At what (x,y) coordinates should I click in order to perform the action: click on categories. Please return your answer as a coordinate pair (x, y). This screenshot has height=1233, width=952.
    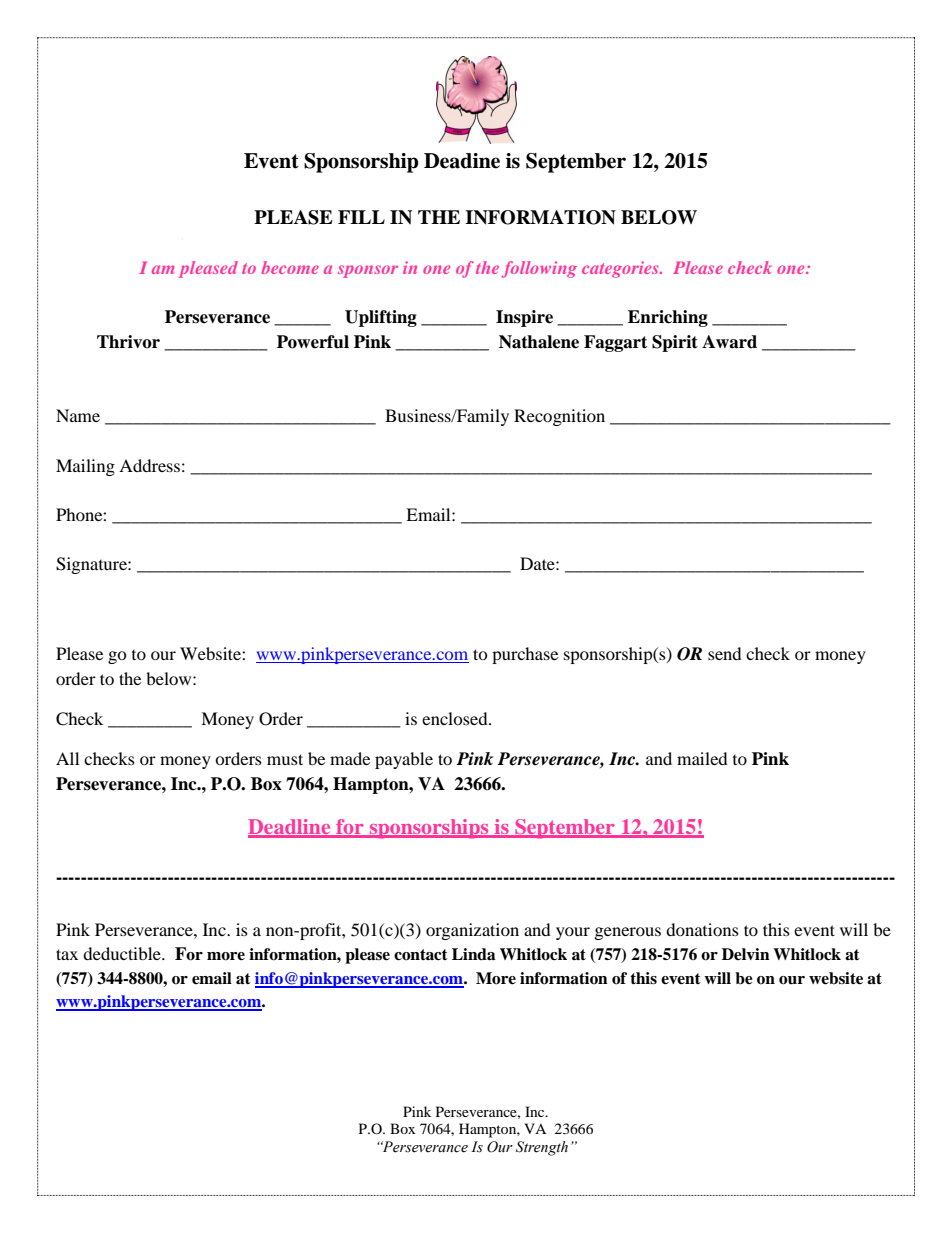
    Looking at the image, I should click on (621, 269).
